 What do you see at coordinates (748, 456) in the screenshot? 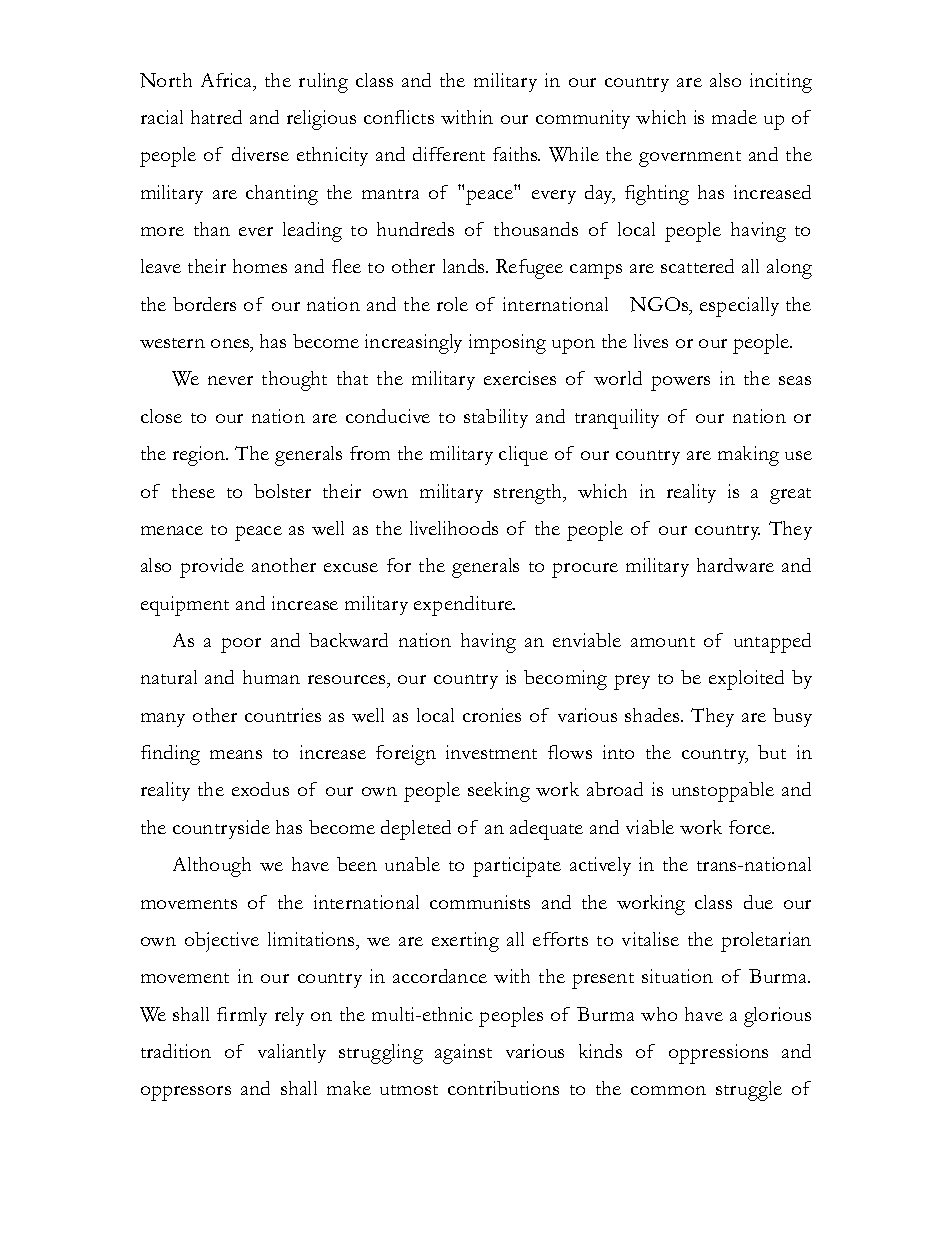
I see `making` at bounding box center [748, 456].
